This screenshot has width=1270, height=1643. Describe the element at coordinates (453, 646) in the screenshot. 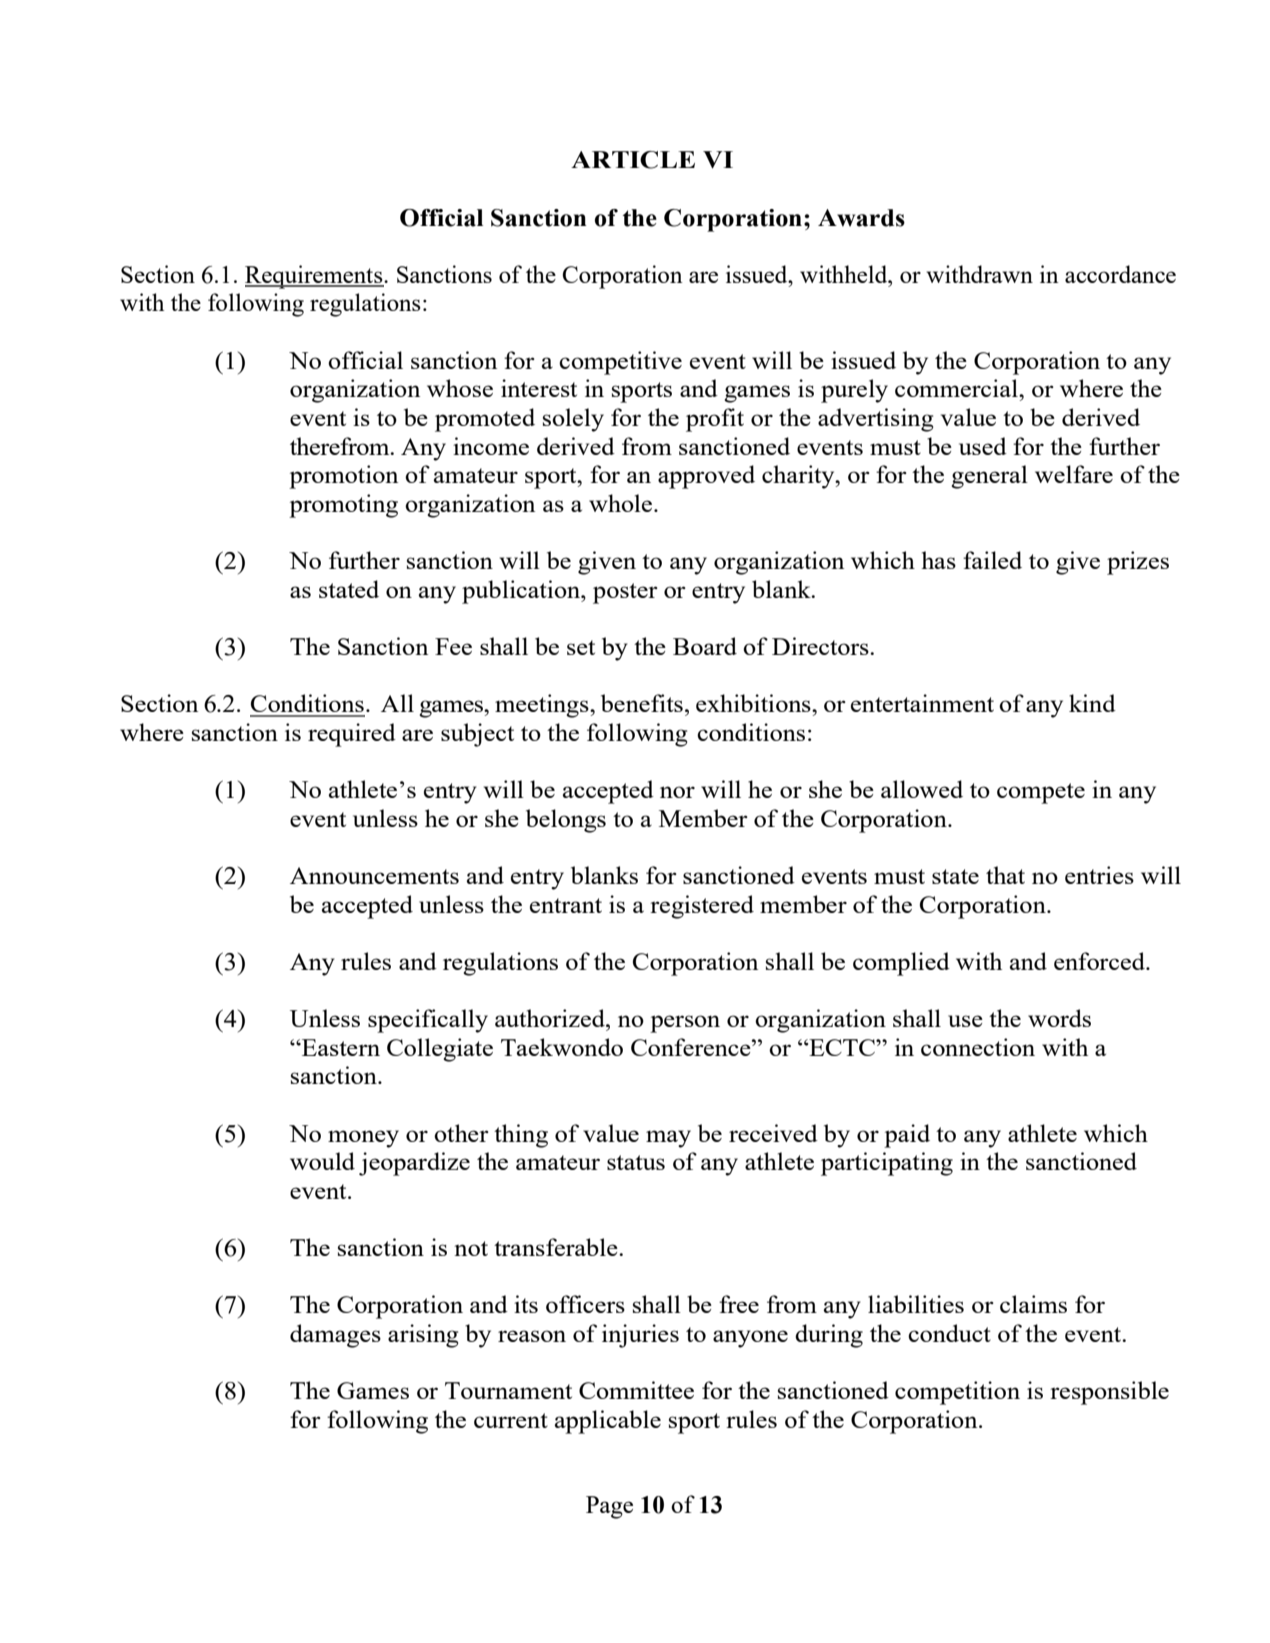

I see `Fee` at that location.
